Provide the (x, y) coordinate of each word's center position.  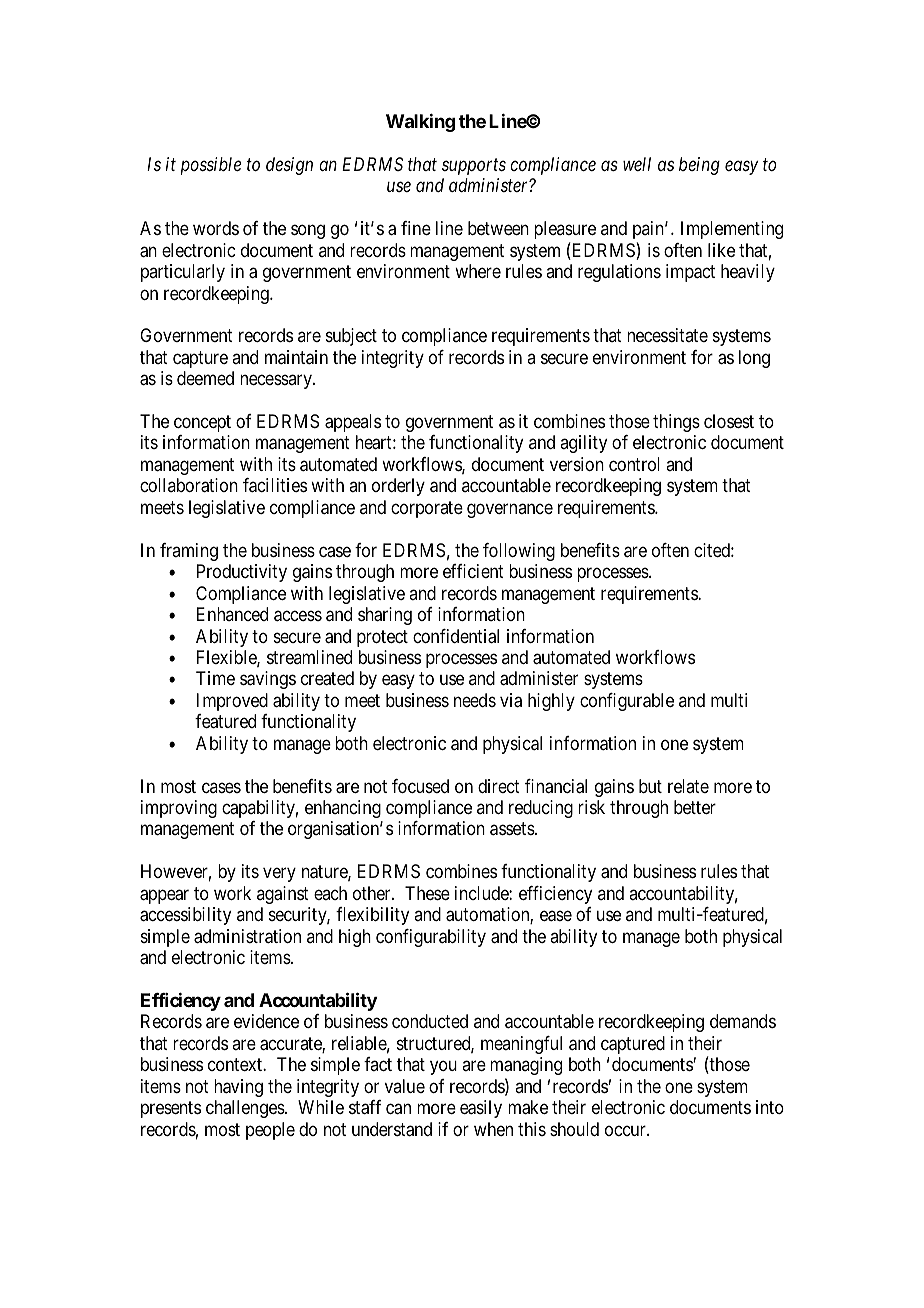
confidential (456, 636)
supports (474, 167)
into (770, 1107)
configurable (627, 702)
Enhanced (232, 614)
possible (211, 166)
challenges (246, 1109)
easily (481, 1109)
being (699, 166)
